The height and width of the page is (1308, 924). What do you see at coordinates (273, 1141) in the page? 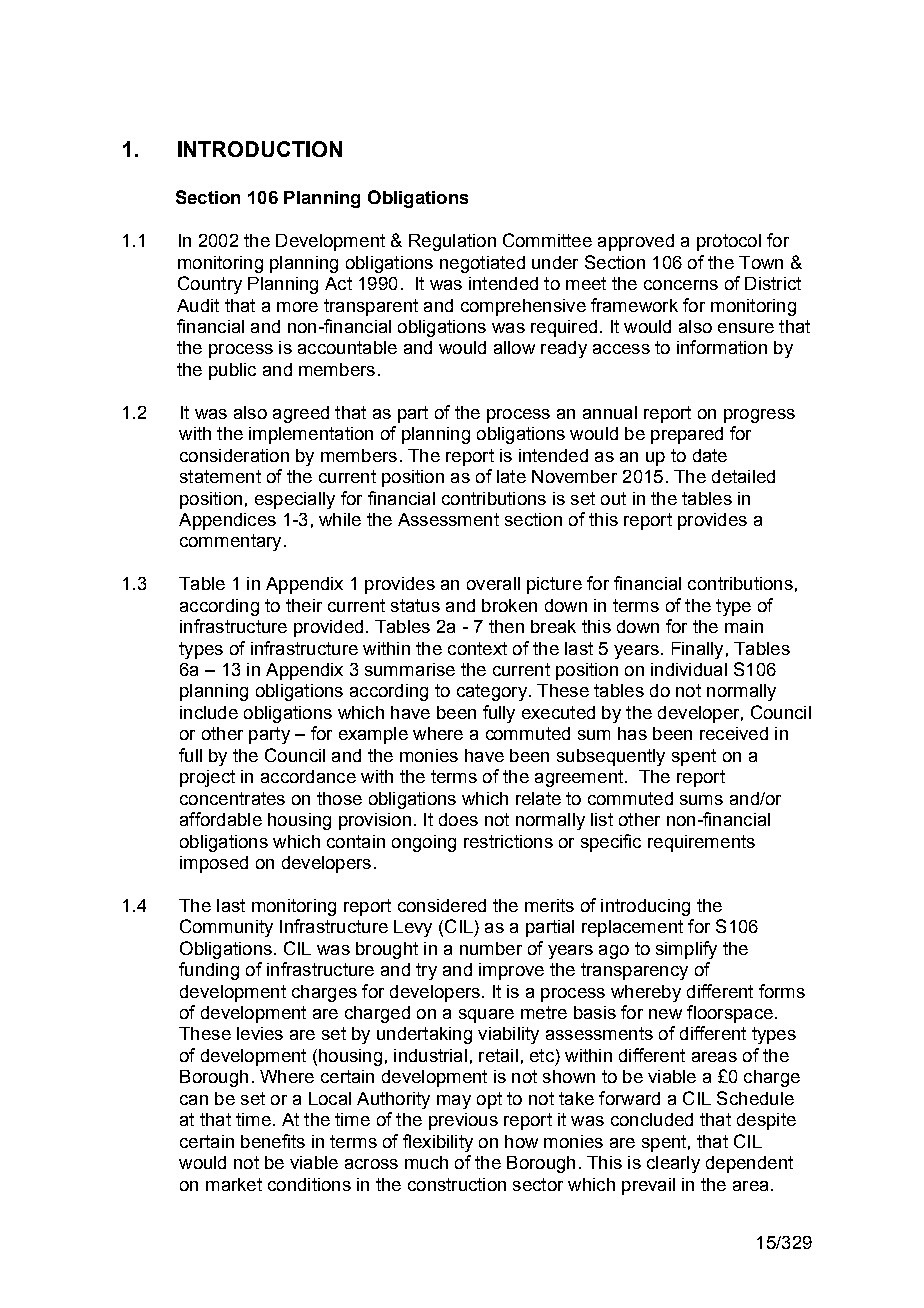
I see `benefits` at bounding box center [273, 1141].
